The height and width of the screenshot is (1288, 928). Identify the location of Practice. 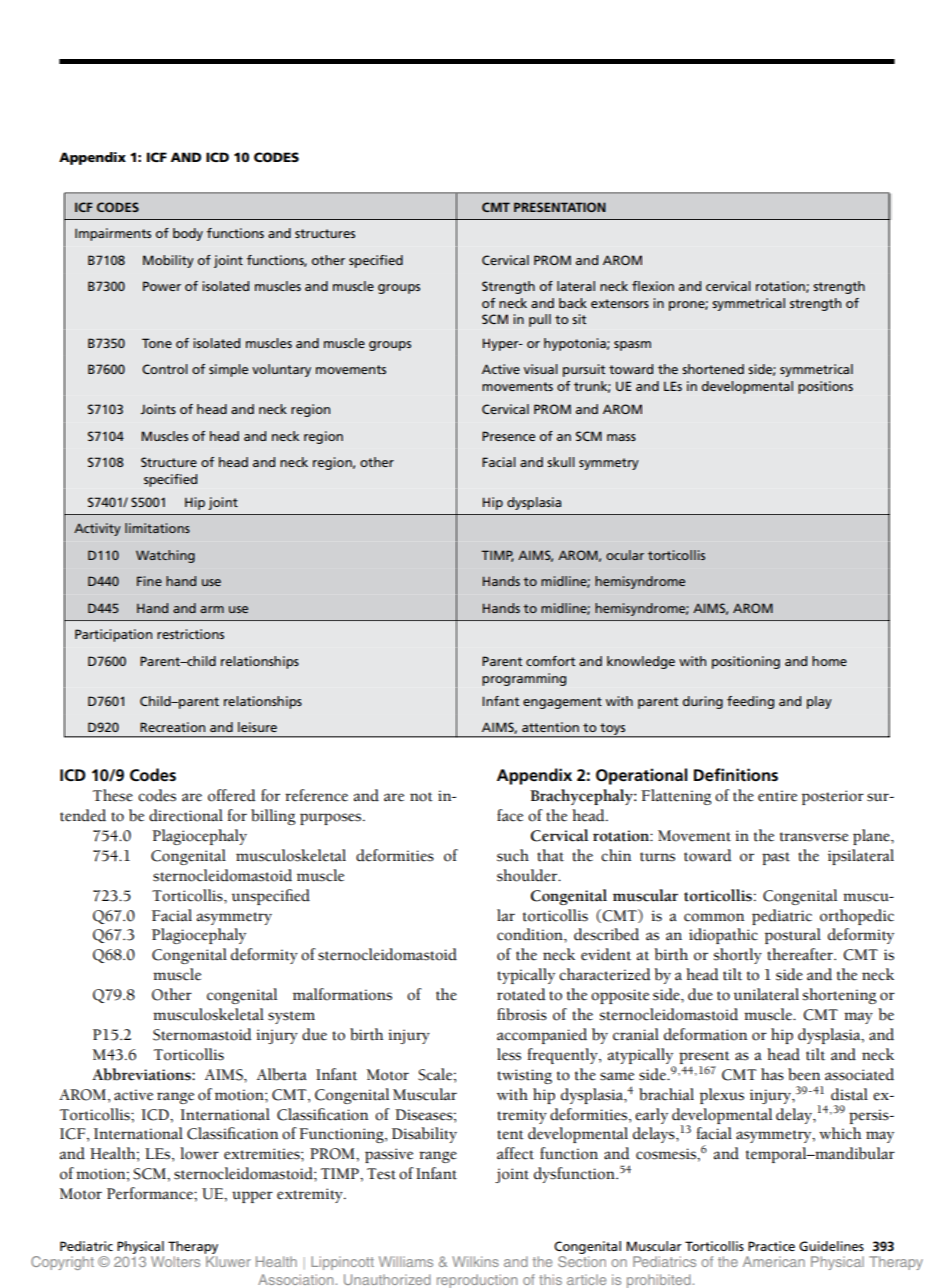
(771, 1246).
